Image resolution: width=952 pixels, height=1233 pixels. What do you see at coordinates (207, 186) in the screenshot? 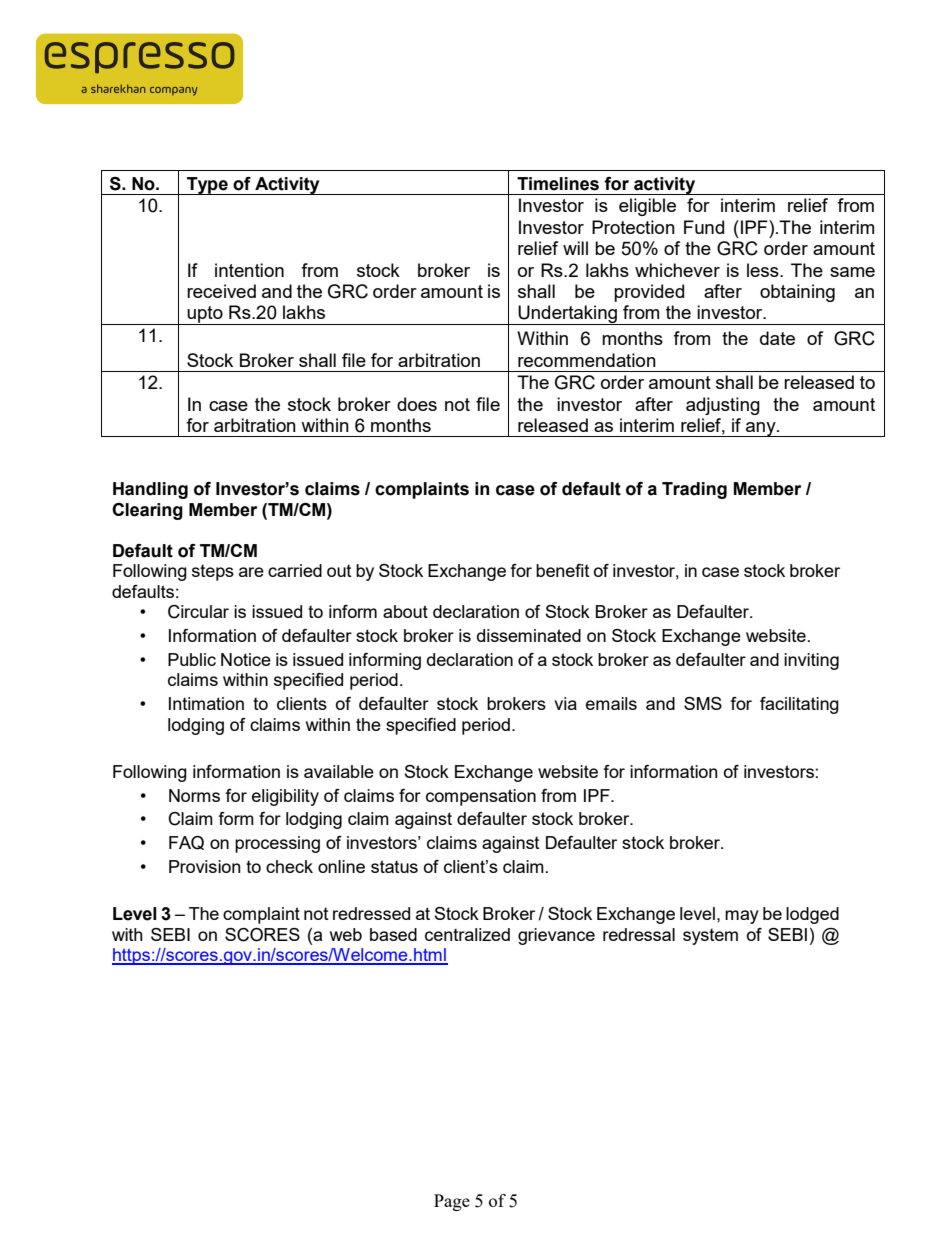
I see `Type` at bounding box center [207, 186].
